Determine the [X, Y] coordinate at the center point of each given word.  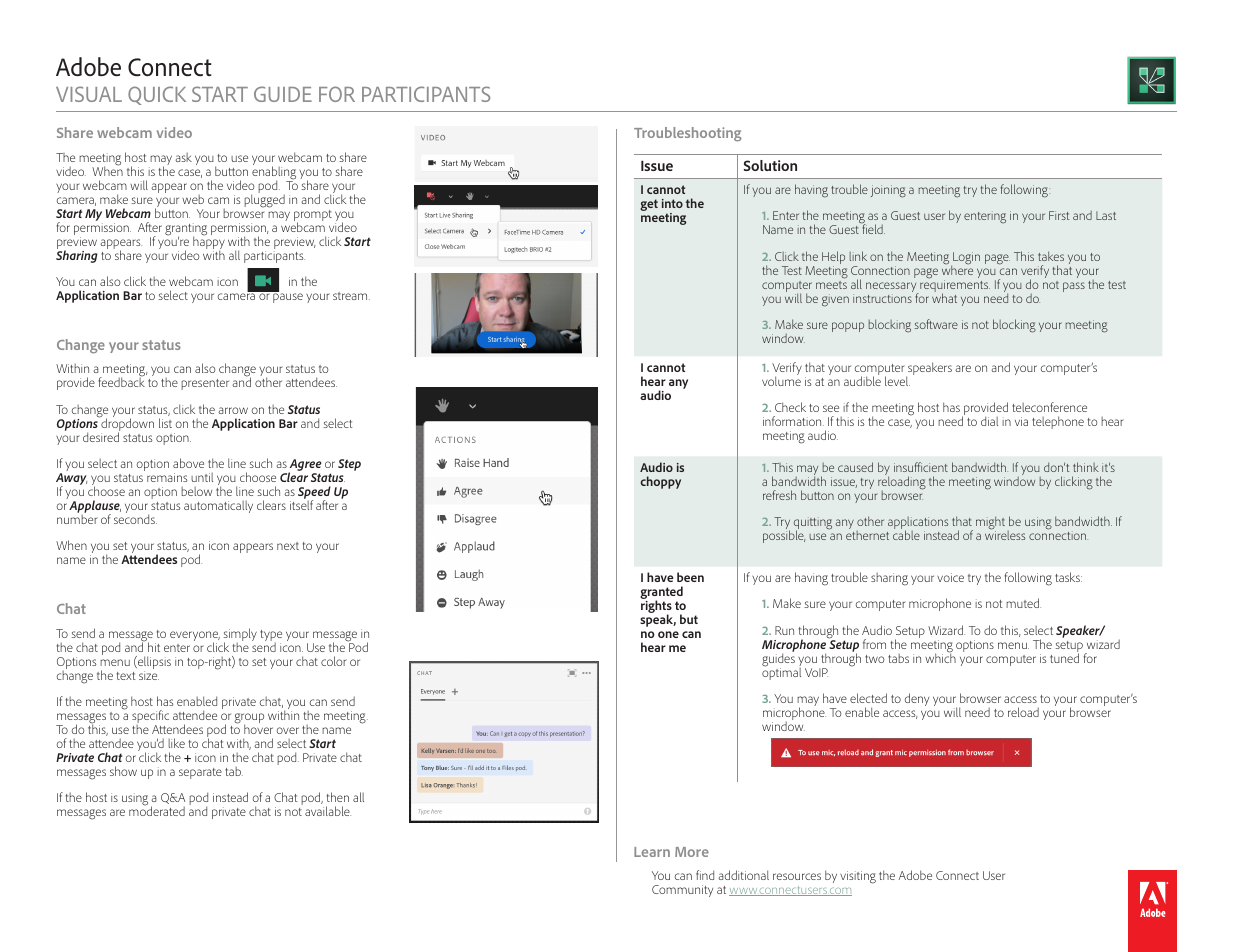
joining [888, 191]
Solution [770, 165]
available [328, 811]
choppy [660, 482]
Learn [652, 852]
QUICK [157, 95]
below [196, 491]
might [990, 524]
